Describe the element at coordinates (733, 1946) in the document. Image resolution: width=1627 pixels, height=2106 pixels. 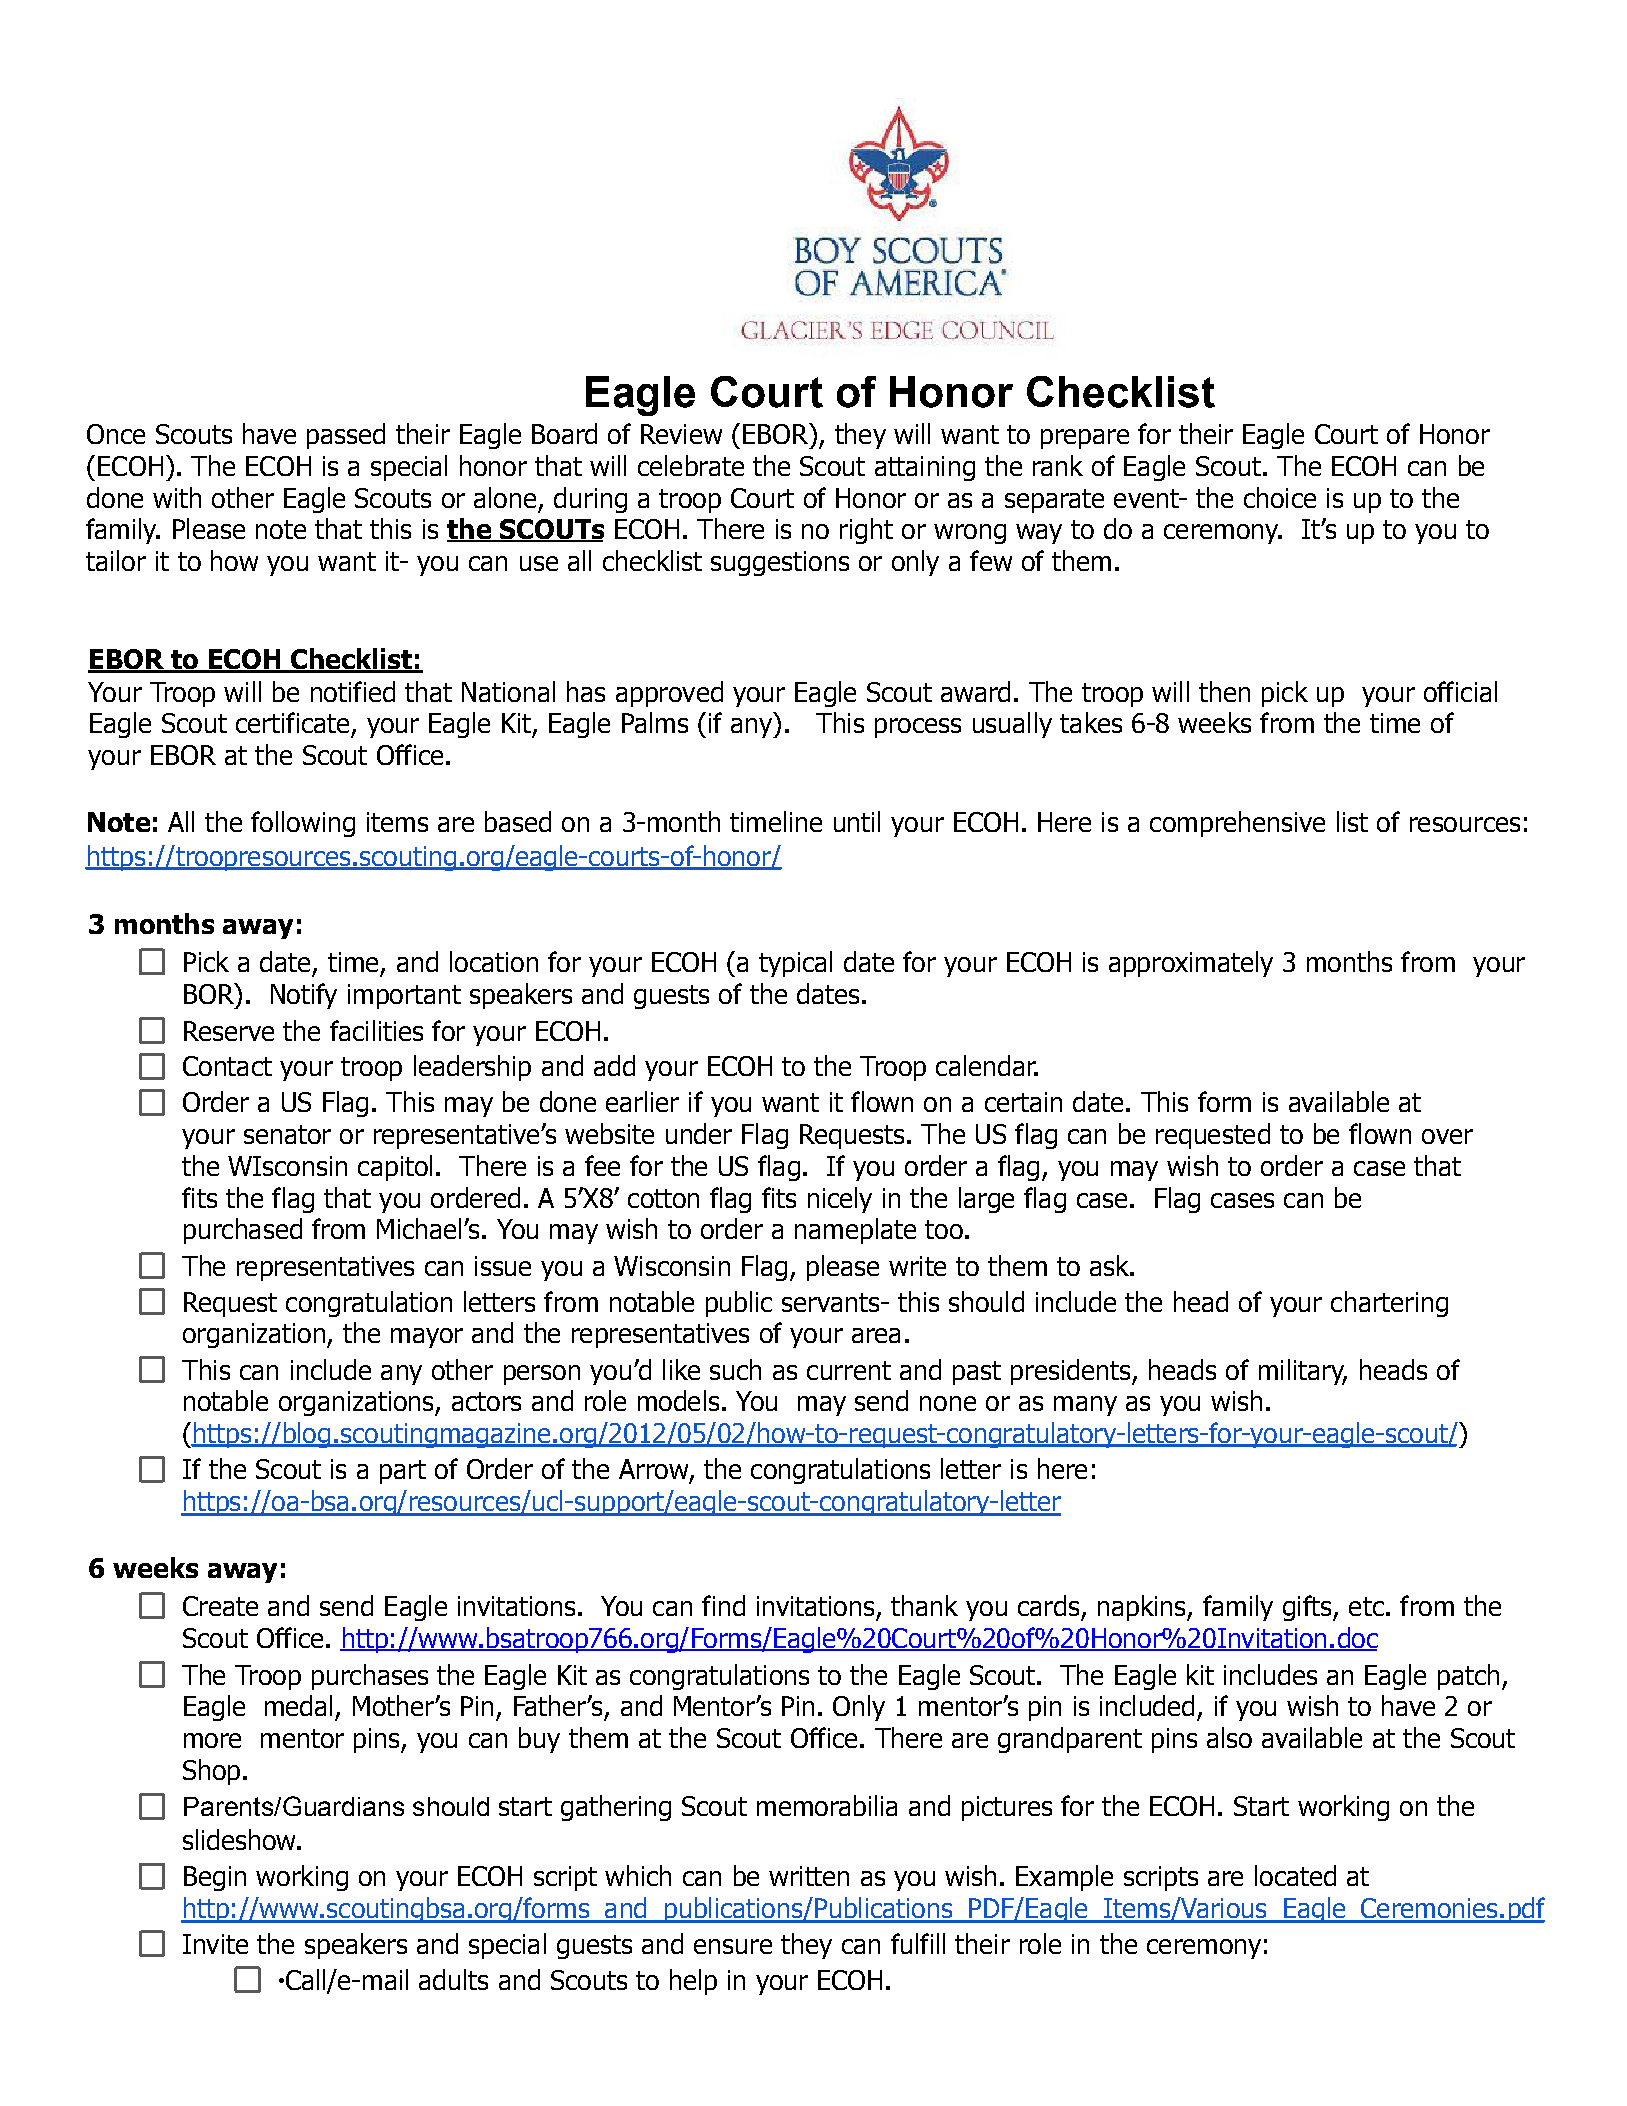
I see `ensure` at that location.
